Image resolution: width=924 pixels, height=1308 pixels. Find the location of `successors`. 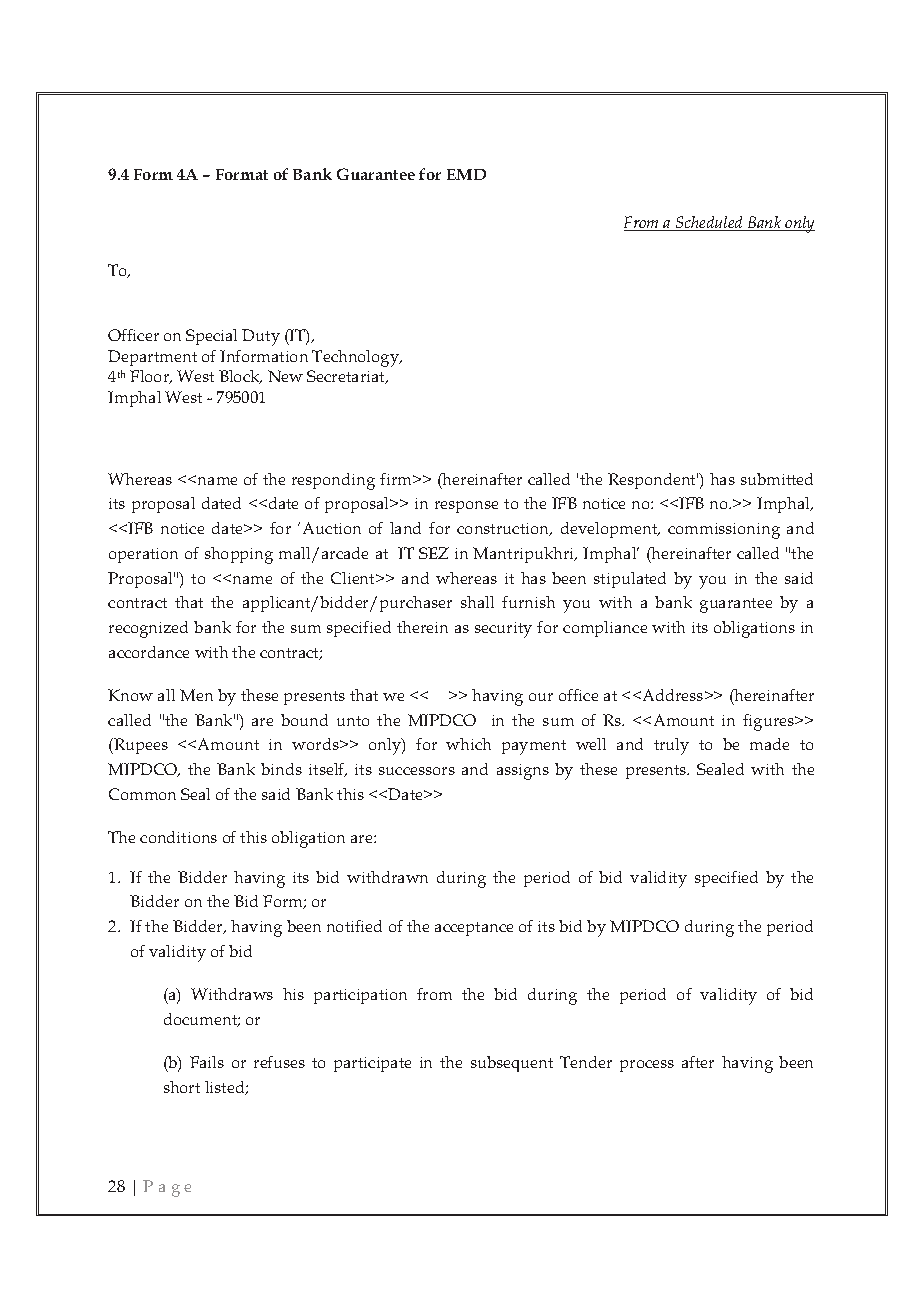

successors is located at coordinates (417, 771).
